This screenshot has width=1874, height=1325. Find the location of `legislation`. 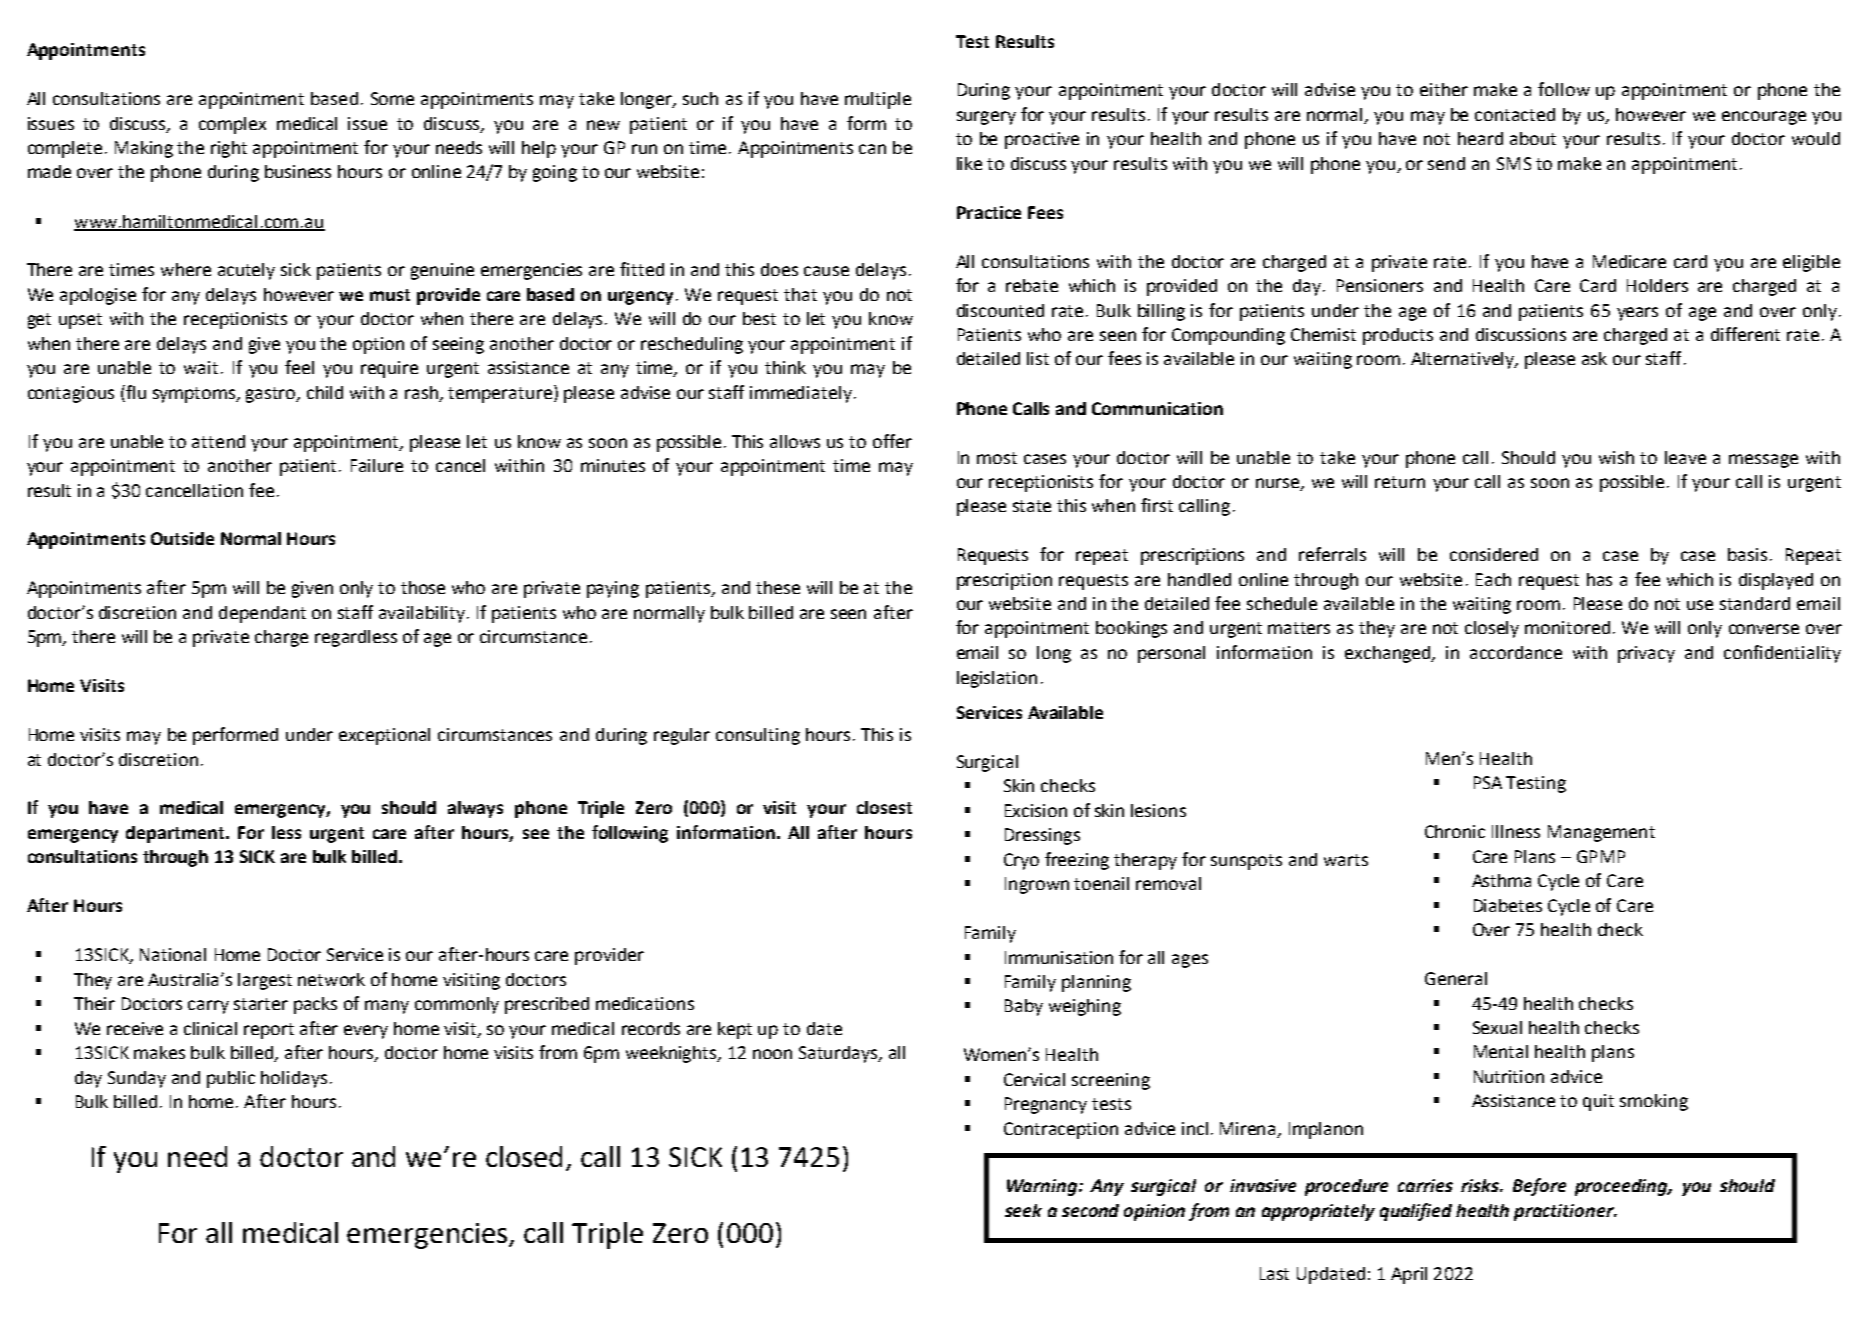

legislation is located at coordinates (997, 679).
